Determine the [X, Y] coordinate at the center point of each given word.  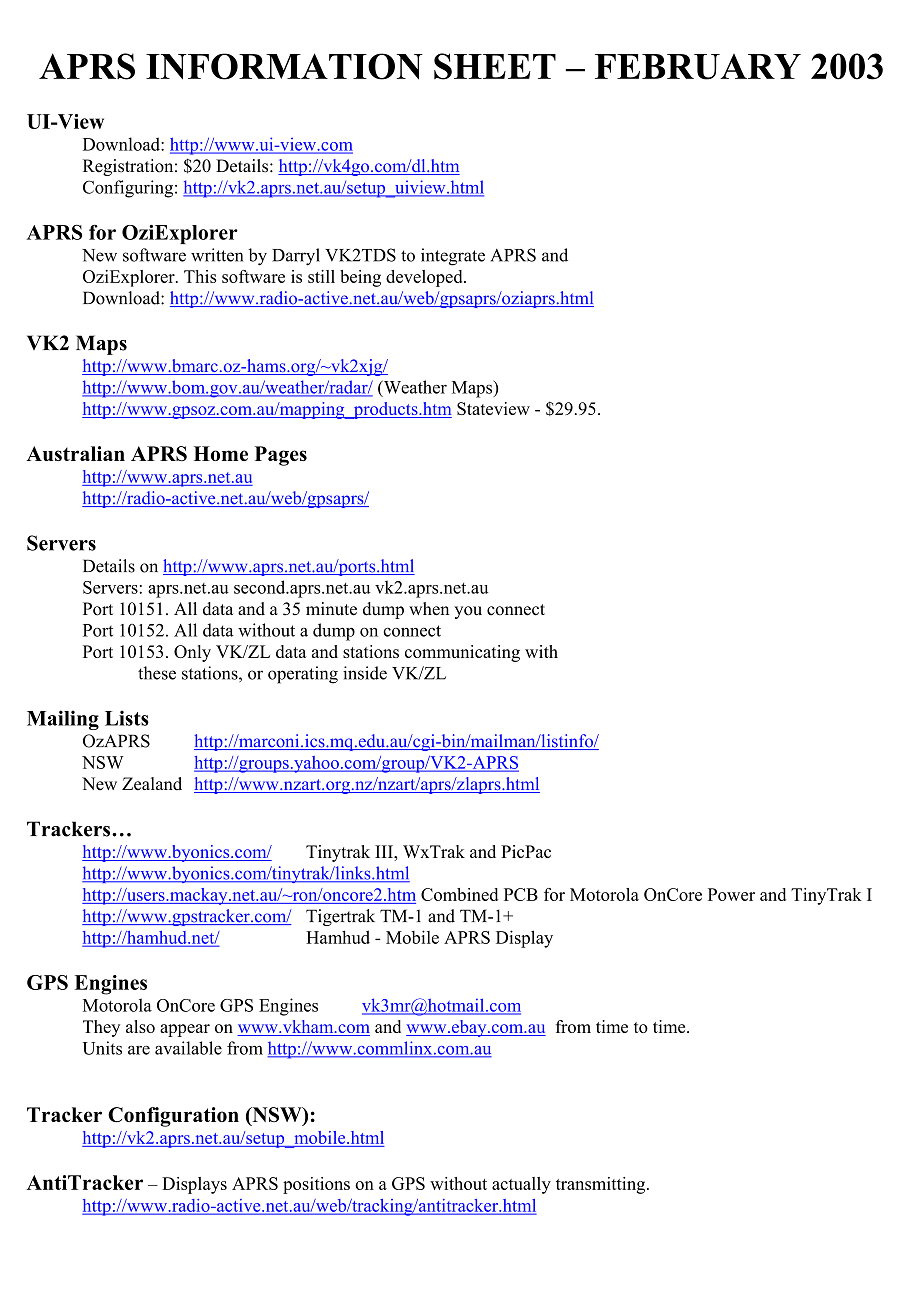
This [200, 276]
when [429, 609]
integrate [453, 257]
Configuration [173, 1117]
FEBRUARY [698, 67]
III [385, 851]
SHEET [495, 66]
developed [425, 278]
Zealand [152, 784]
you [468, 612]
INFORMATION [284, 66]
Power [731, 894]
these [157, 673]
